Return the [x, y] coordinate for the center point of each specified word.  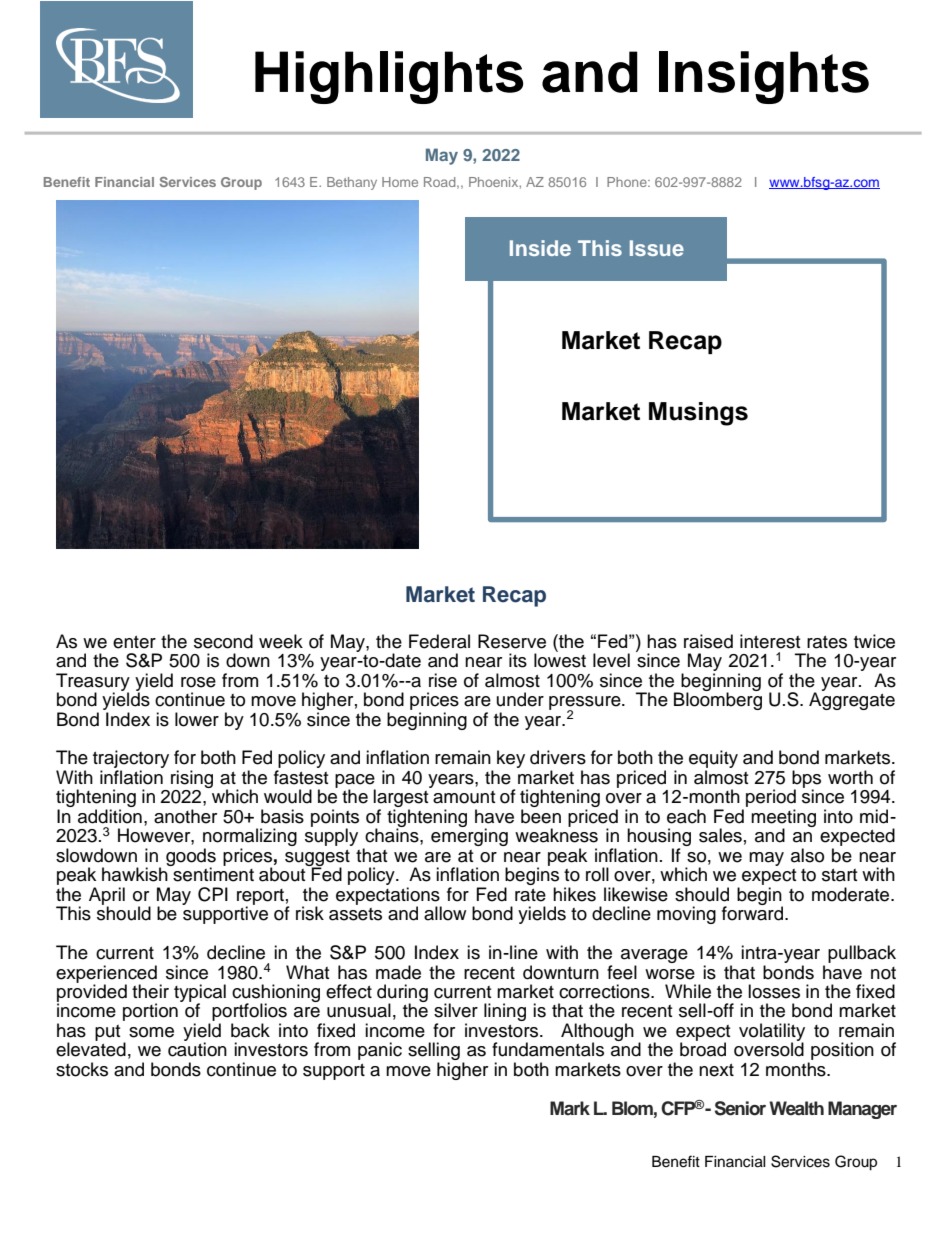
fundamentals [548, 1049]
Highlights [389, 77]
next [716, 1070]
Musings [698, 414]
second [223, 641]
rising [192, 779]
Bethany [352, 183]
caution [197, 1049]
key [511, 759]
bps [806, 780]
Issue [657, 248]
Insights [764, 77]
